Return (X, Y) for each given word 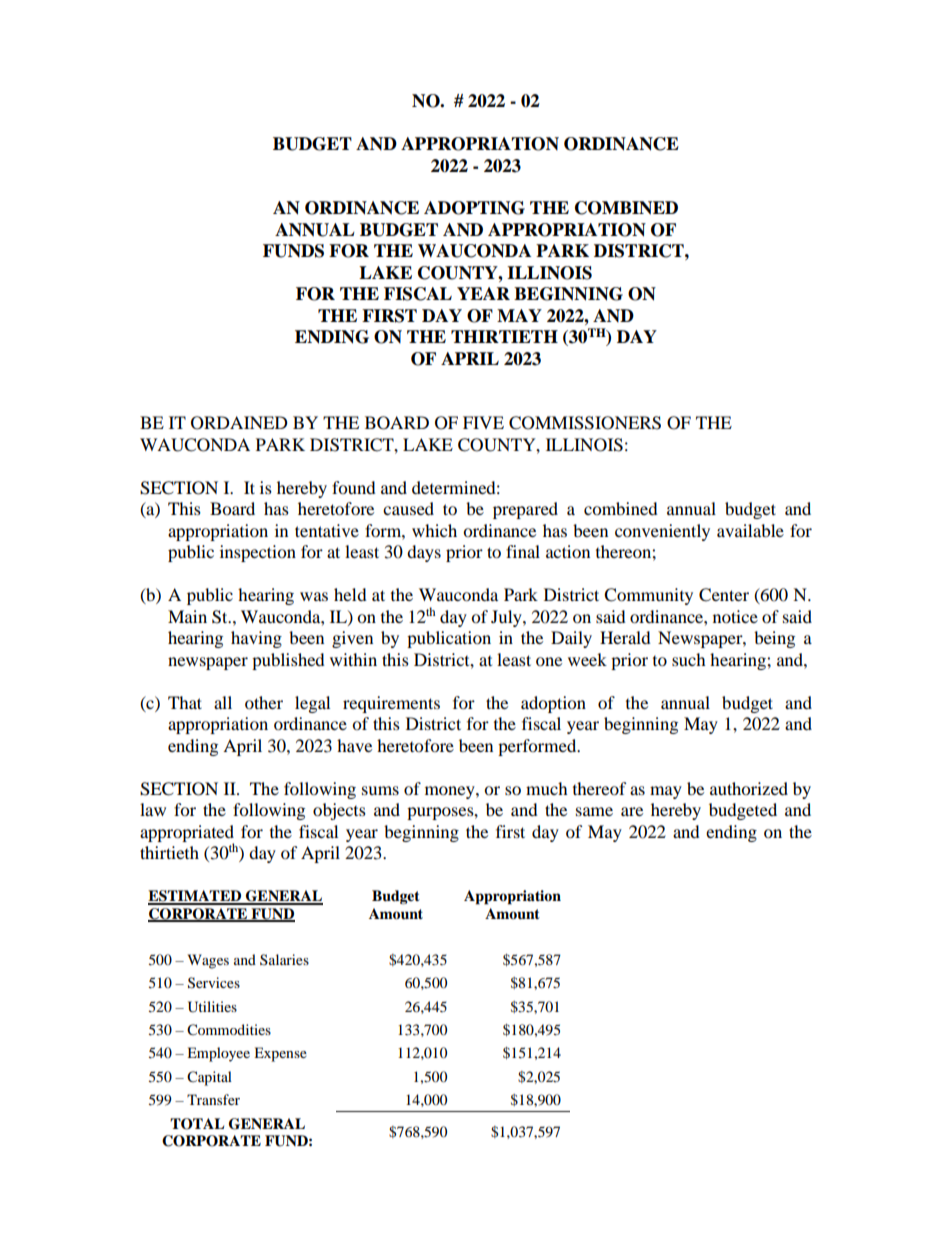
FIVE (483, 422)
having (256, 639)
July (507, 618)
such (689, 659)
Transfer (213, 1099)
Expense (280, 1054)
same (594, 811)
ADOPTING (474, 208)
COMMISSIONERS (585, 423)
